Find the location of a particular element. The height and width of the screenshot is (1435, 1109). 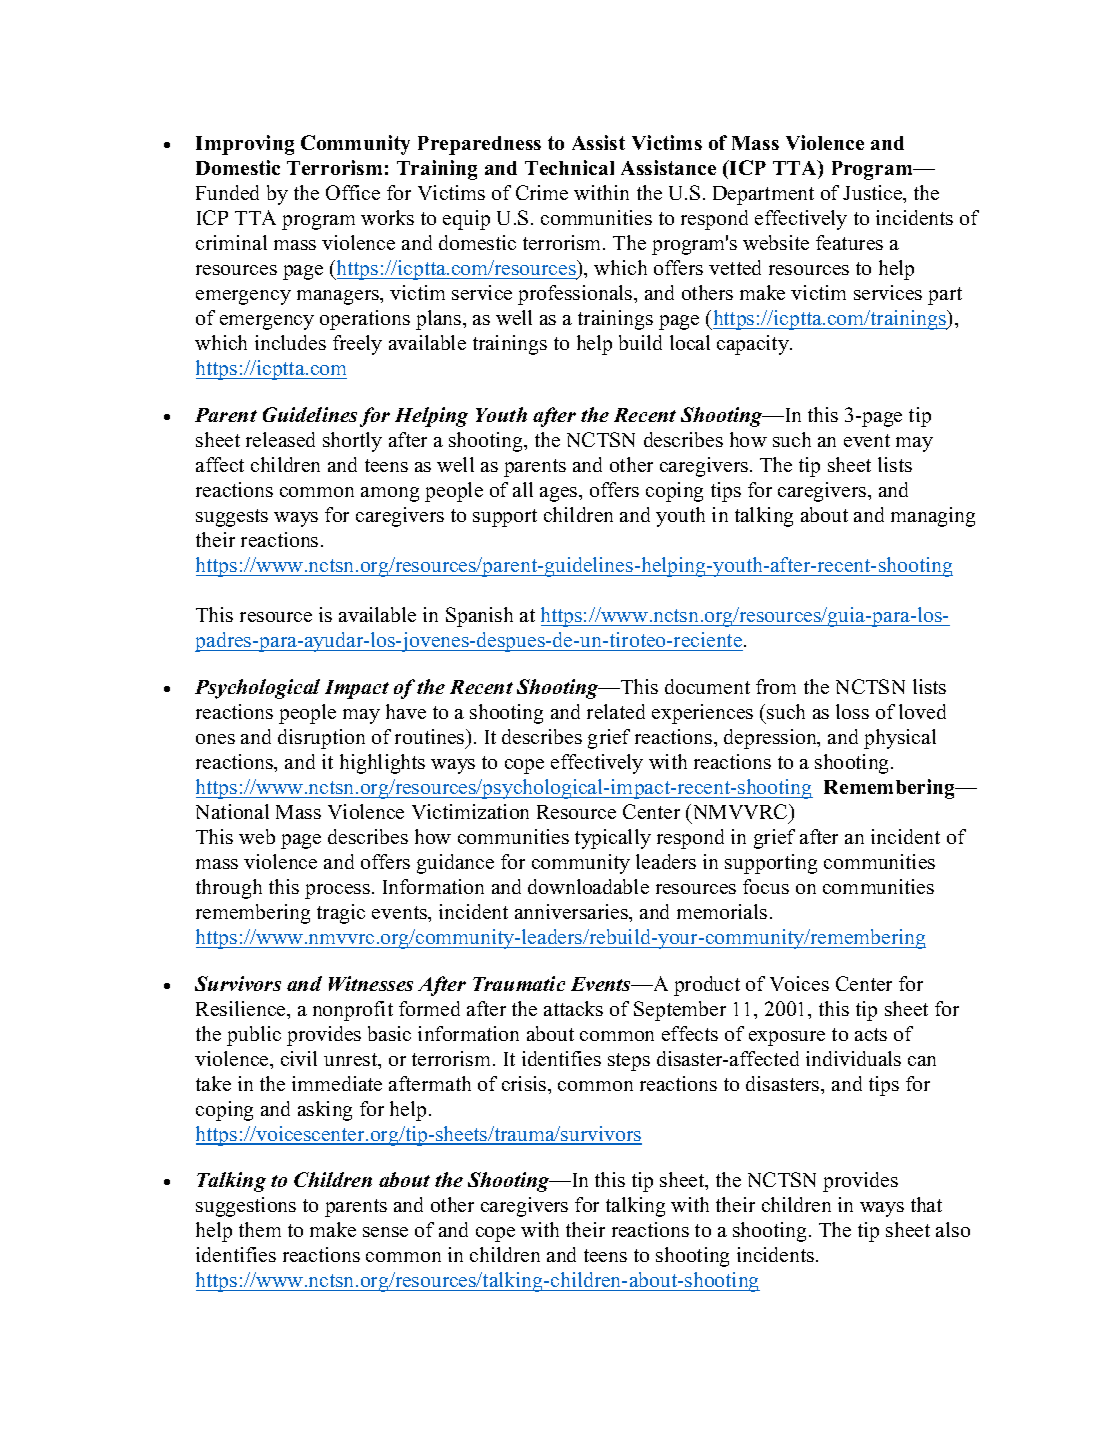

Justice is located at coordinates (874, 194).
